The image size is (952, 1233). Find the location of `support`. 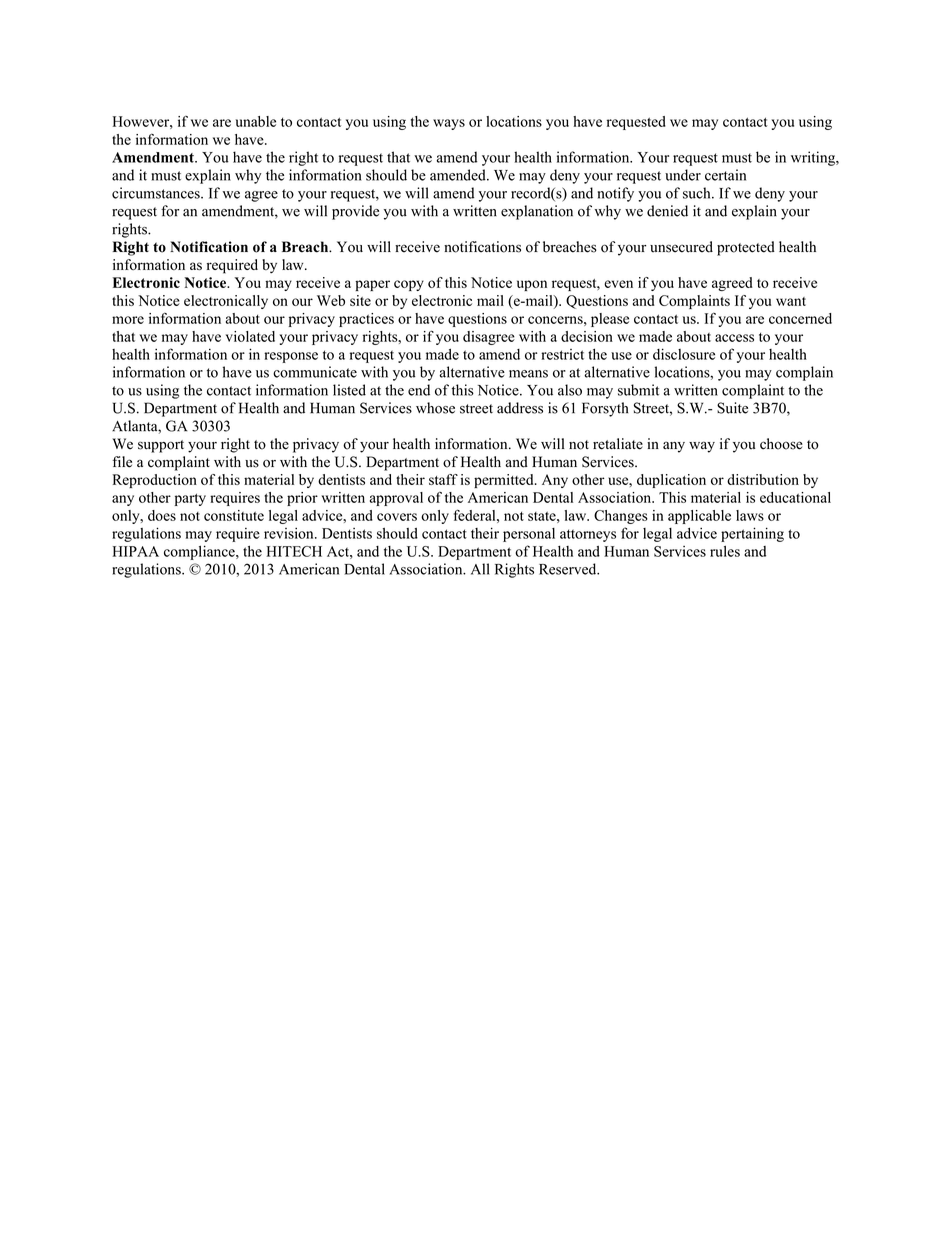

support is located at coordinates (161, 446).
